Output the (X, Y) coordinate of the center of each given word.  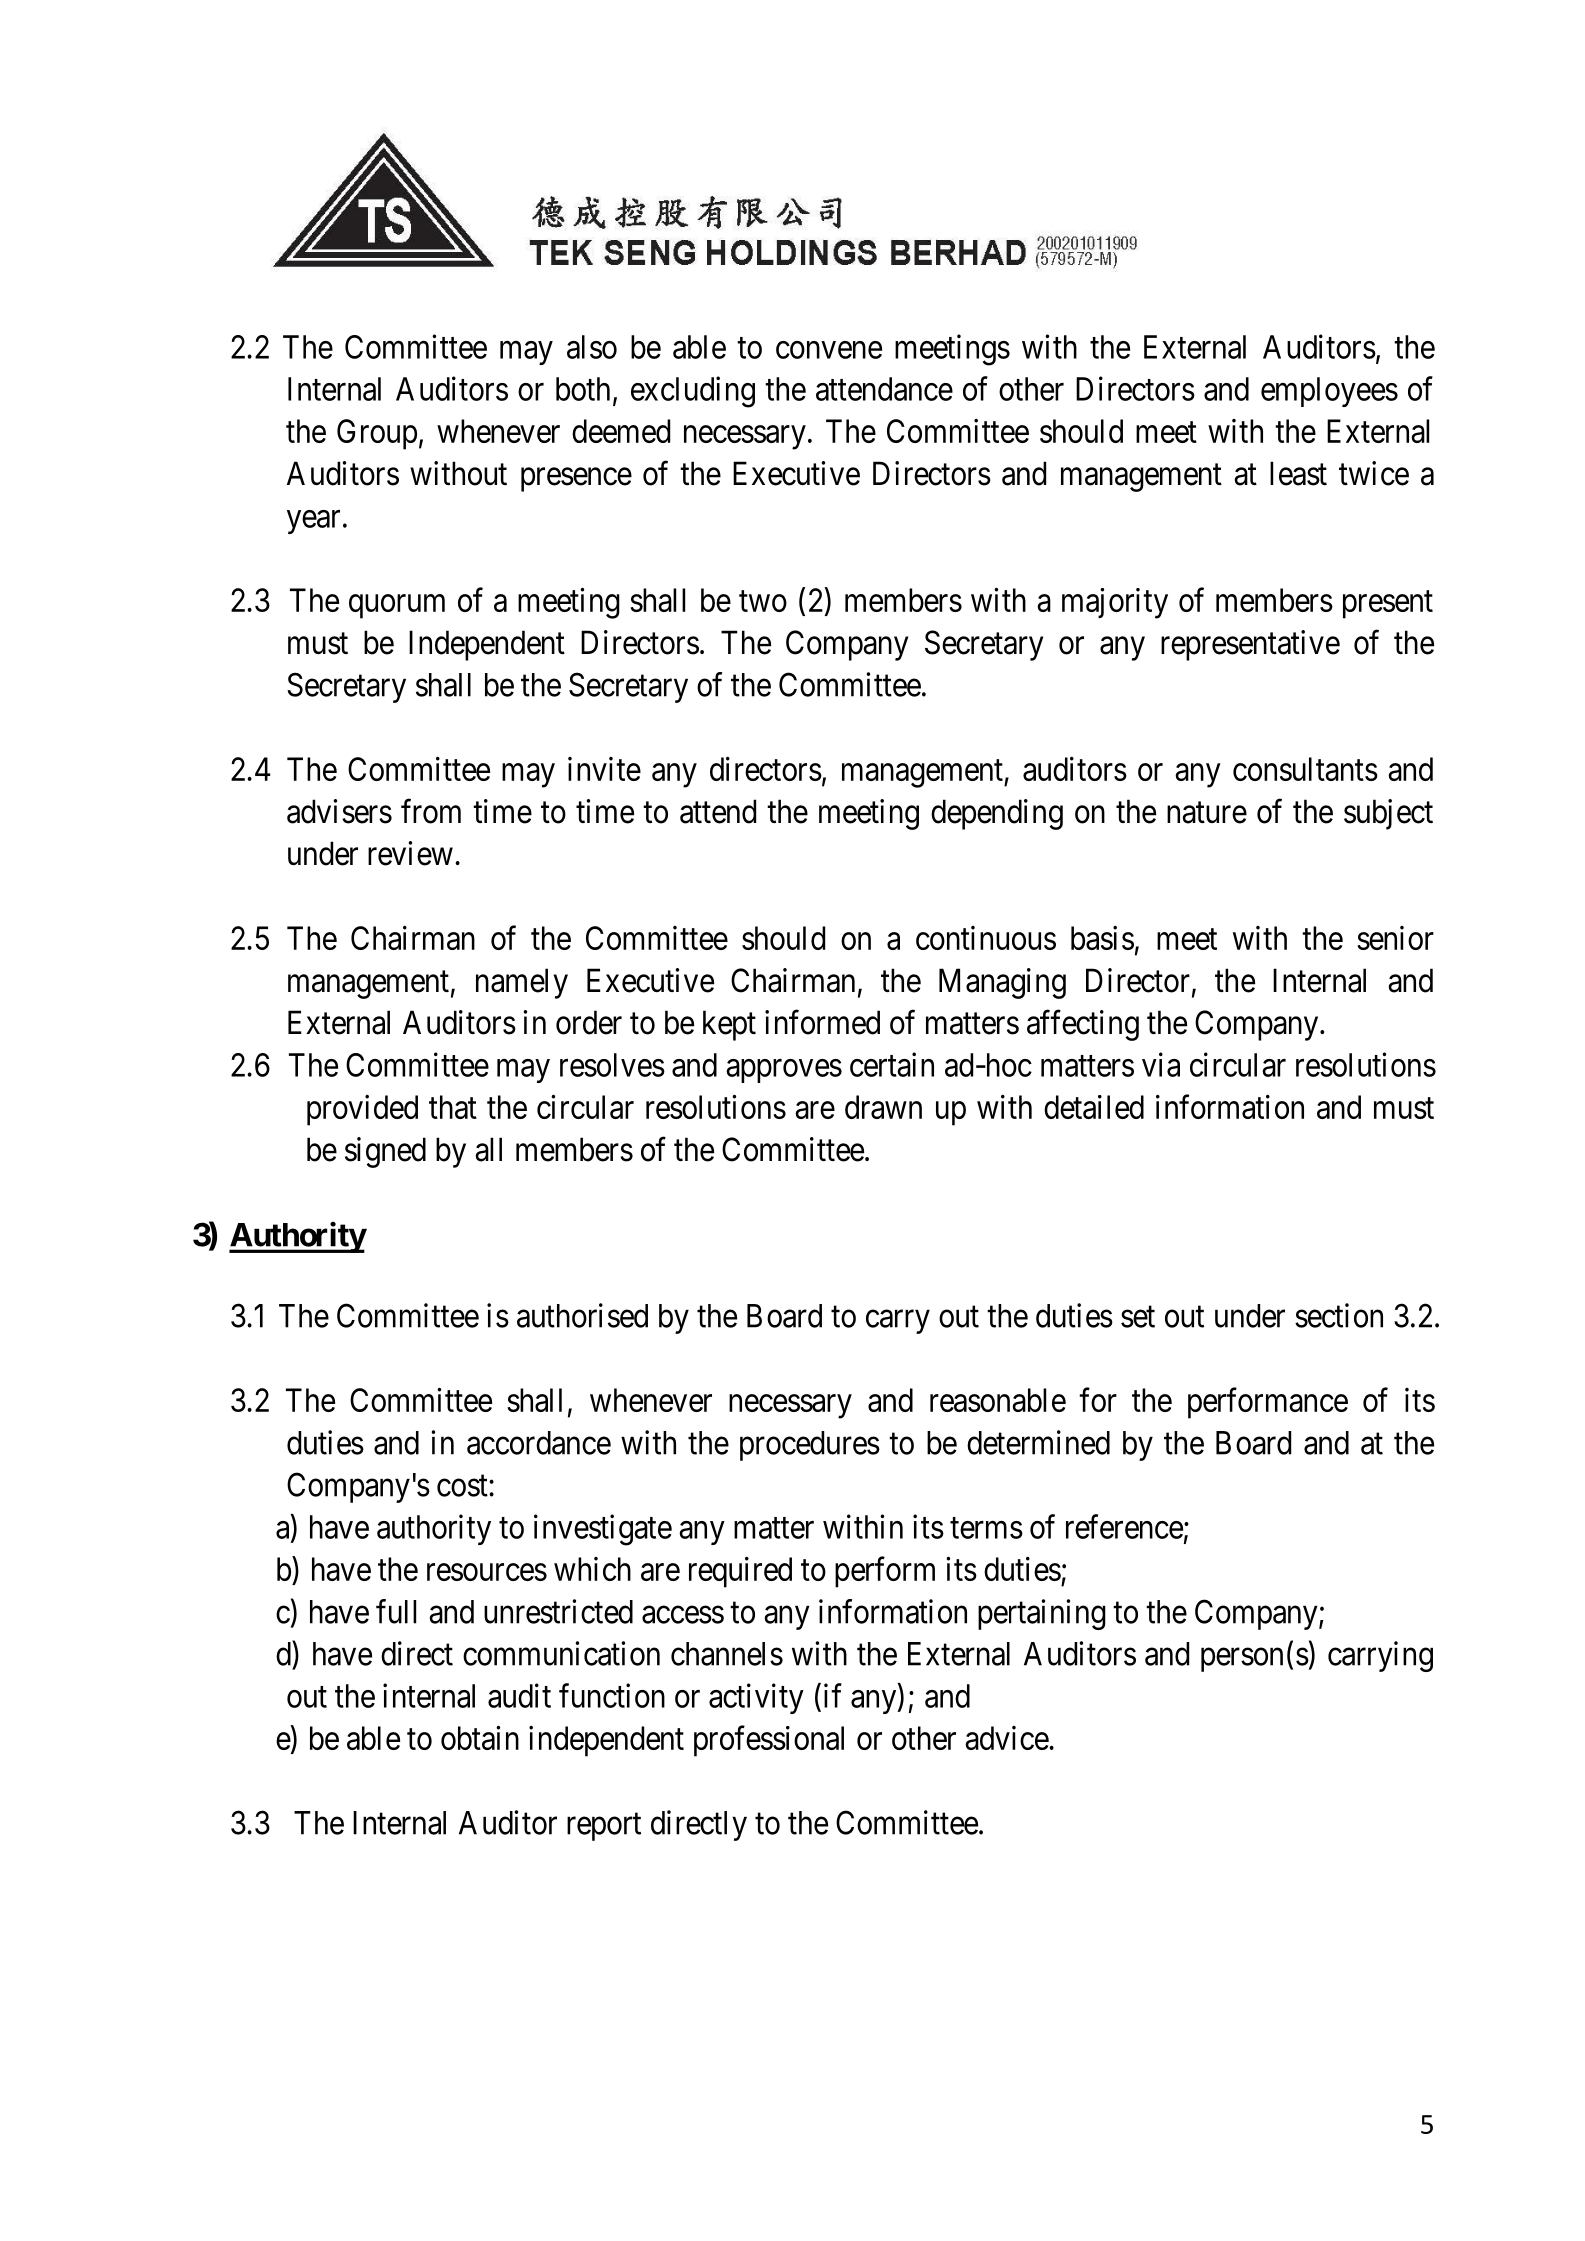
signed (385, 1152)
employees (1329, 392)
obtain (480, 1737)
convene (829, 350)
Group (377, 434)
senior (1395, 938)
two (763, 601)
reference (1124, 1526)
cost (463, 1486)
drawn (883, 1107)
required (740, 1572)
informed (822, 1022)
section (1339, 1315)
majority (1115, 603)
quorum (397, 607)
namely (522, 983)
